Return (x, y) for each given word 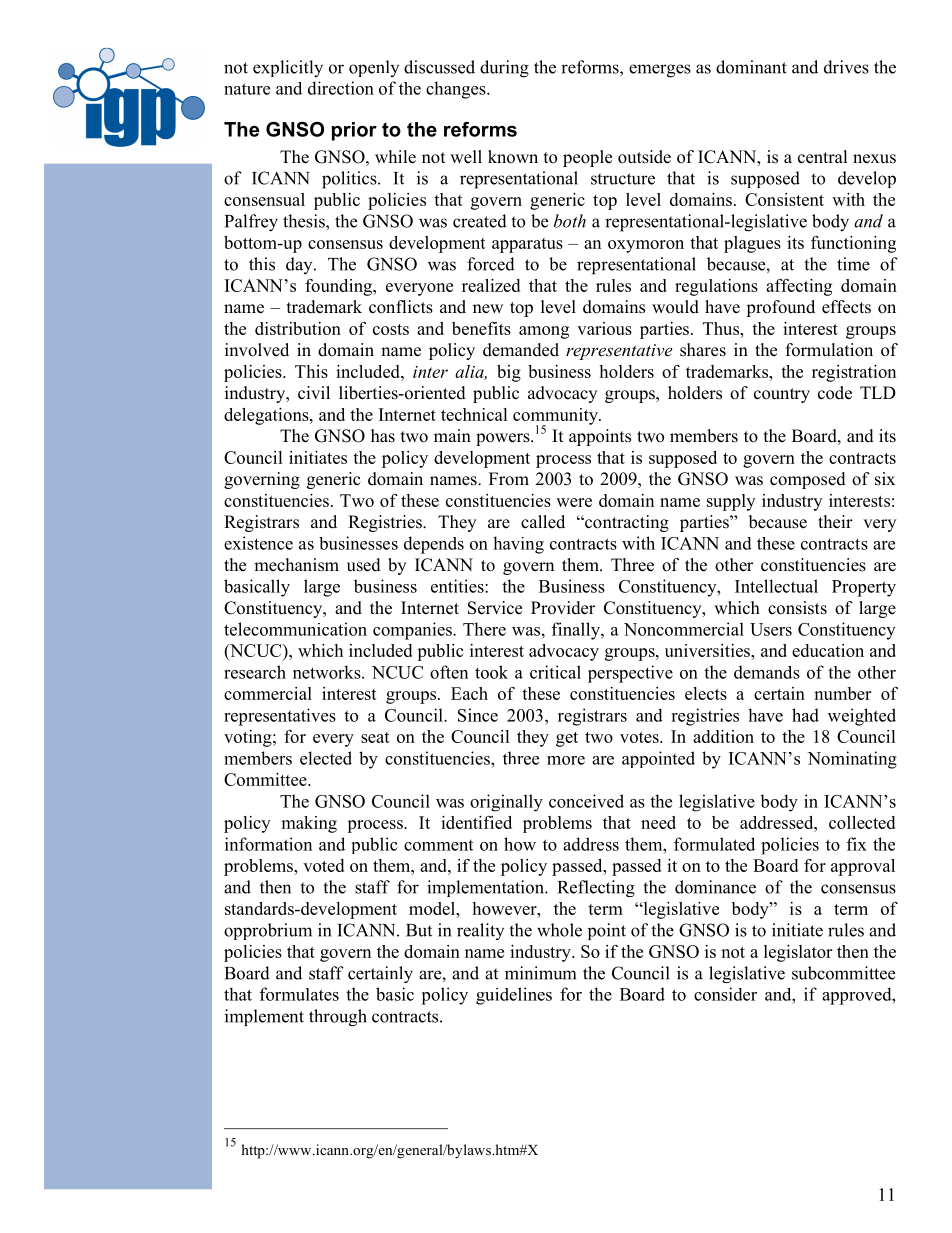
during (504, 69)
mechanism (296, 565)
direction (341, 88)
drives (846, 67)
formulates (299, 994)
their (835, 522)
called (543, 522)
